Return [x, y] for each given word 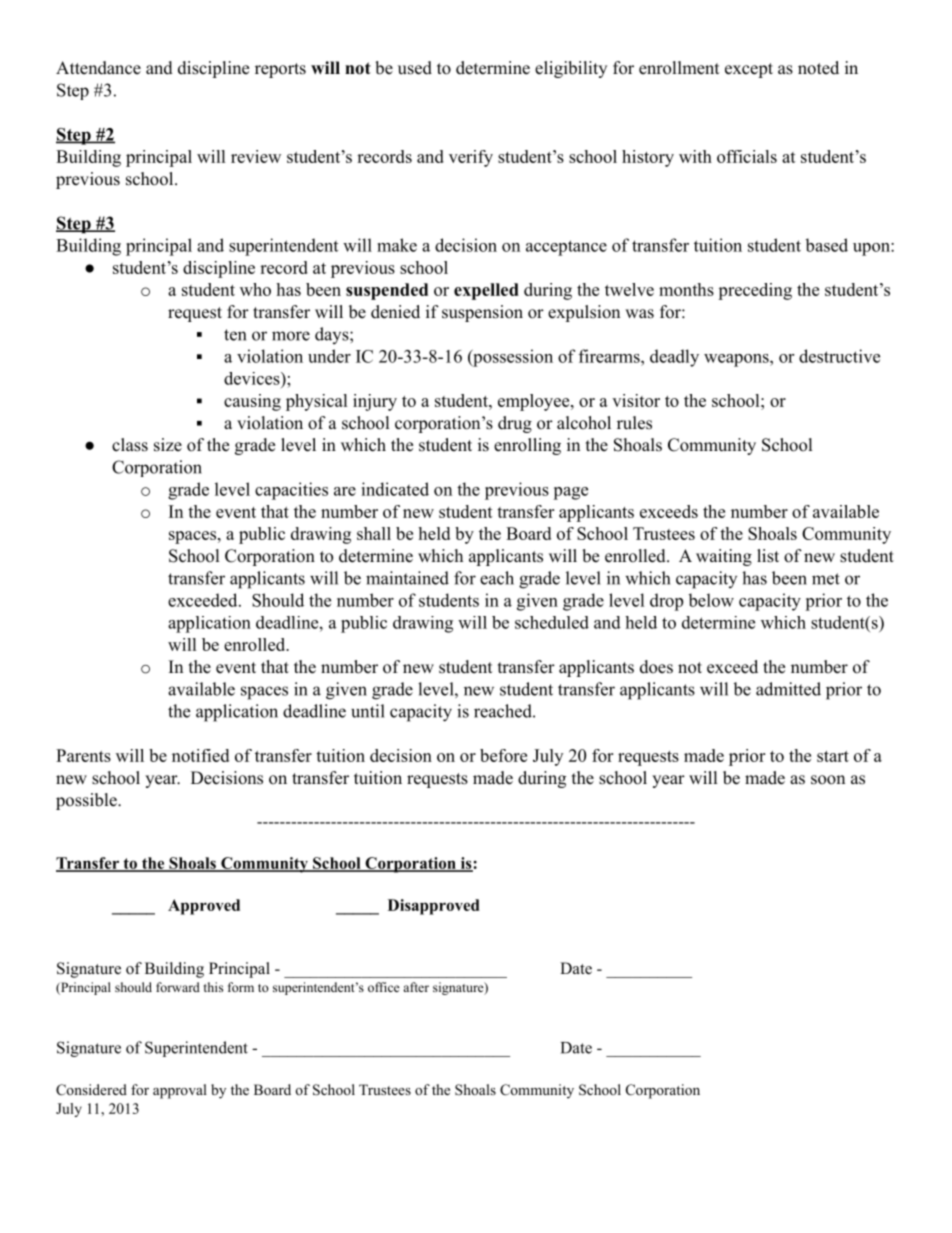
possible [87, 801]
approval [180, 1091]
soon [828, 780]
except [749, 70]
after [416, 987]
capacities [291, 491]
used [415, 68]
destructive [839, 356]
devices [253, 378]
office [384, 987]
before [503, 755]
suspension [482, 313]
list [768, 556]
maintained [407, 578]
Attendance [98, 68]
